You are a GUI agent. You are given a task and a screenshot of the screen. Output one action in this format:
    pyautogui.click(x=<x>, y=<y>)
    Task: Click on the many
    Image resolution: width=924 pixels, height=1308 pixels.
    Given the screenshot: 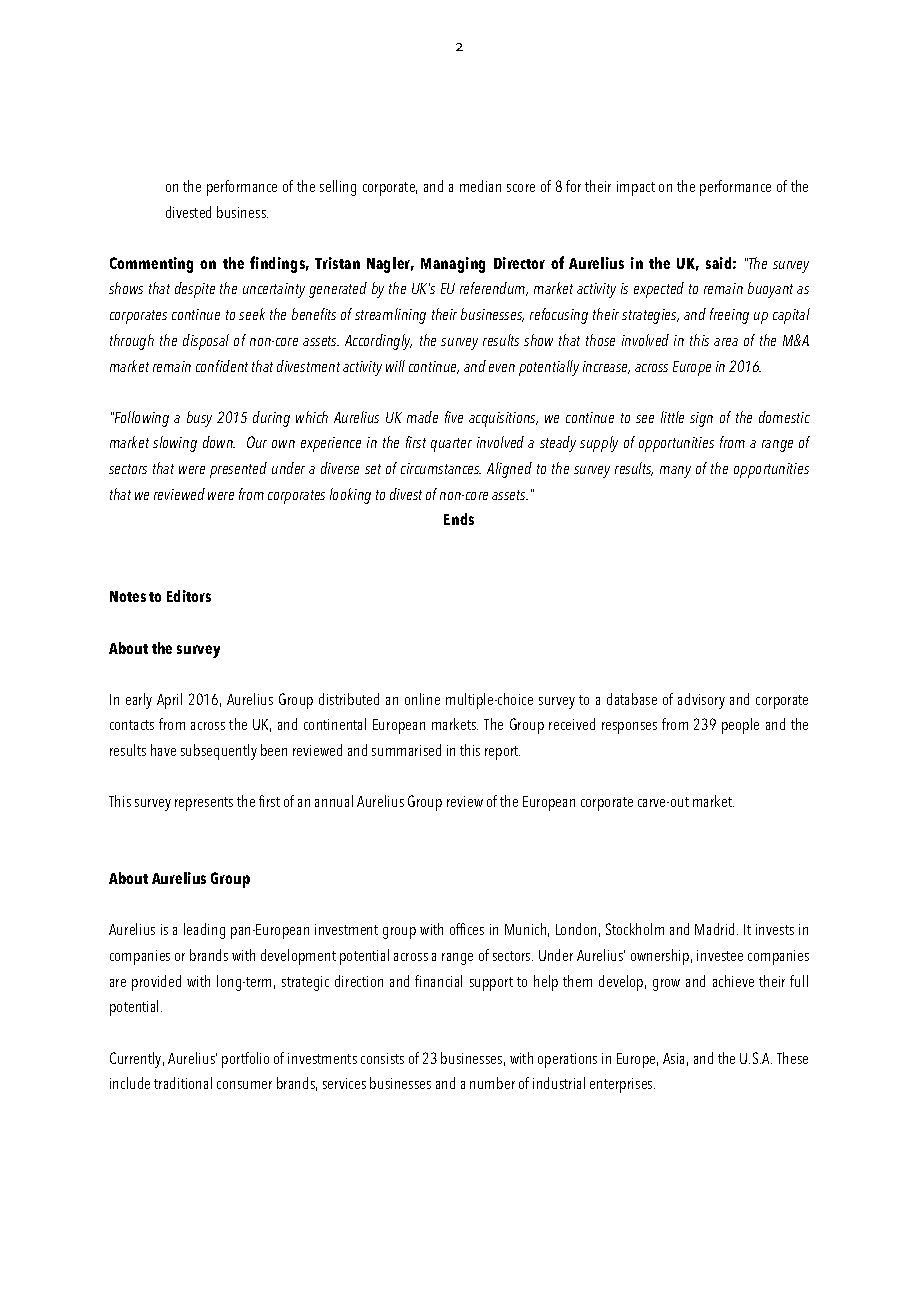 What is the action you would take?
    pyautogui.click(x=675, y=472)
